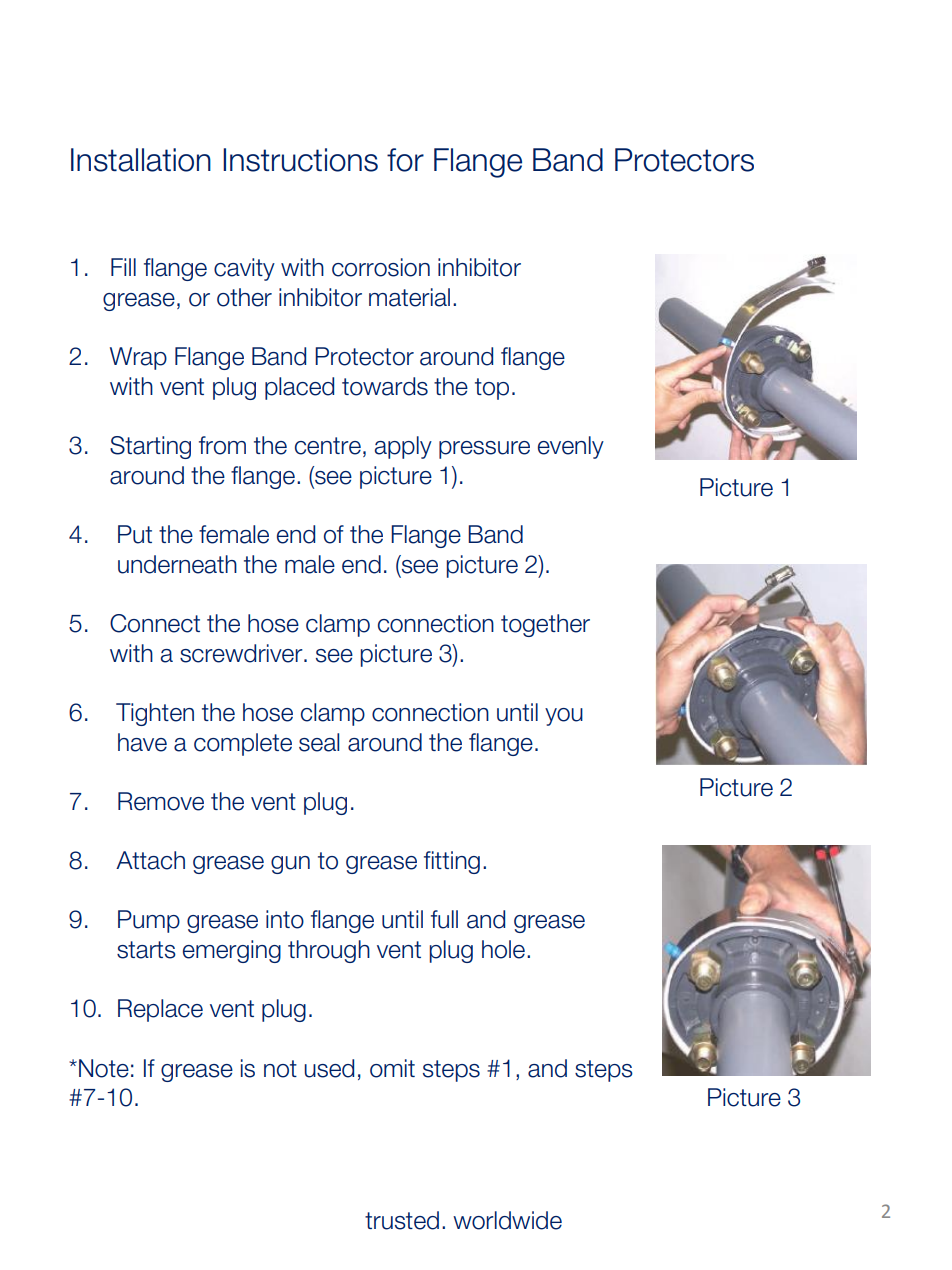  I want to click on you, so click(564, 717).
